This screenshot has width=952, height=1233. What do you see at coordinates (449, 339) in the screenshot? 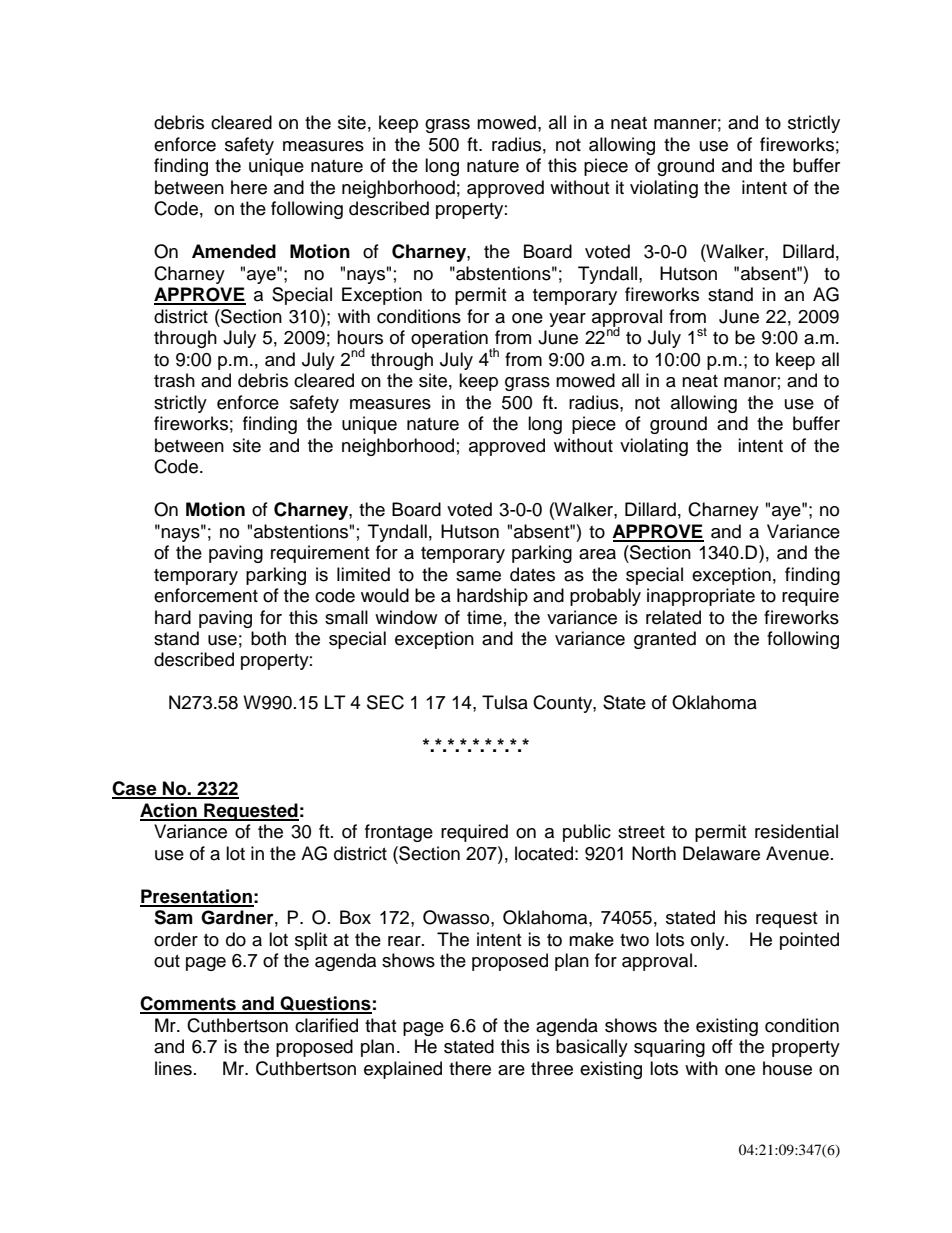
I see `operation` at bounding box center [449, 339].
